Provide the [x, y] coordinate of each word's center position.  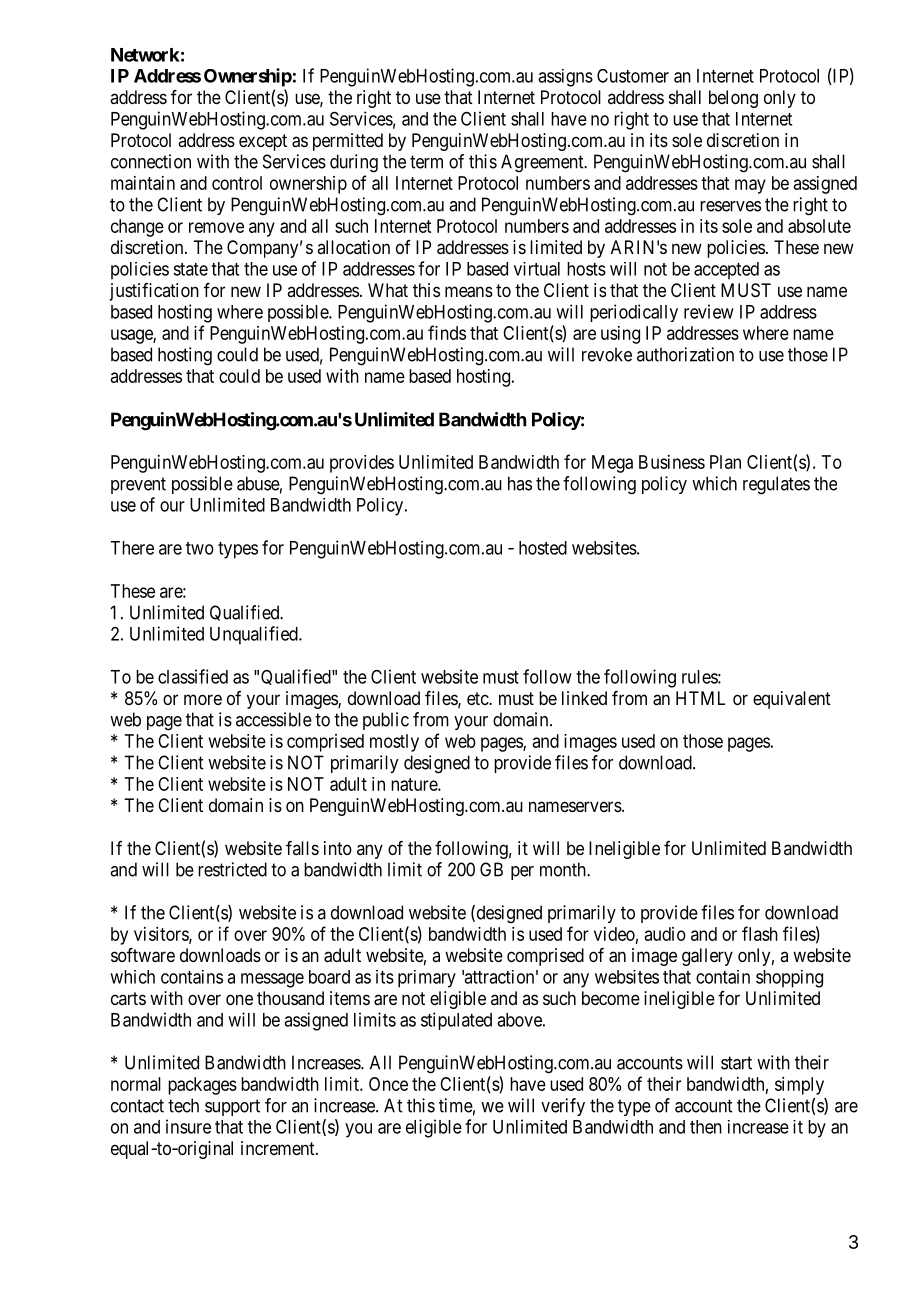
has [520, 483]
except [263, 142]
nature [415, 784]
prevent [138, 485]
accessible [274, 719]
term [426, 162]
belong [733, 99]
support [232, 1107]
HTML [700, 698]
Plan [725, 462]
